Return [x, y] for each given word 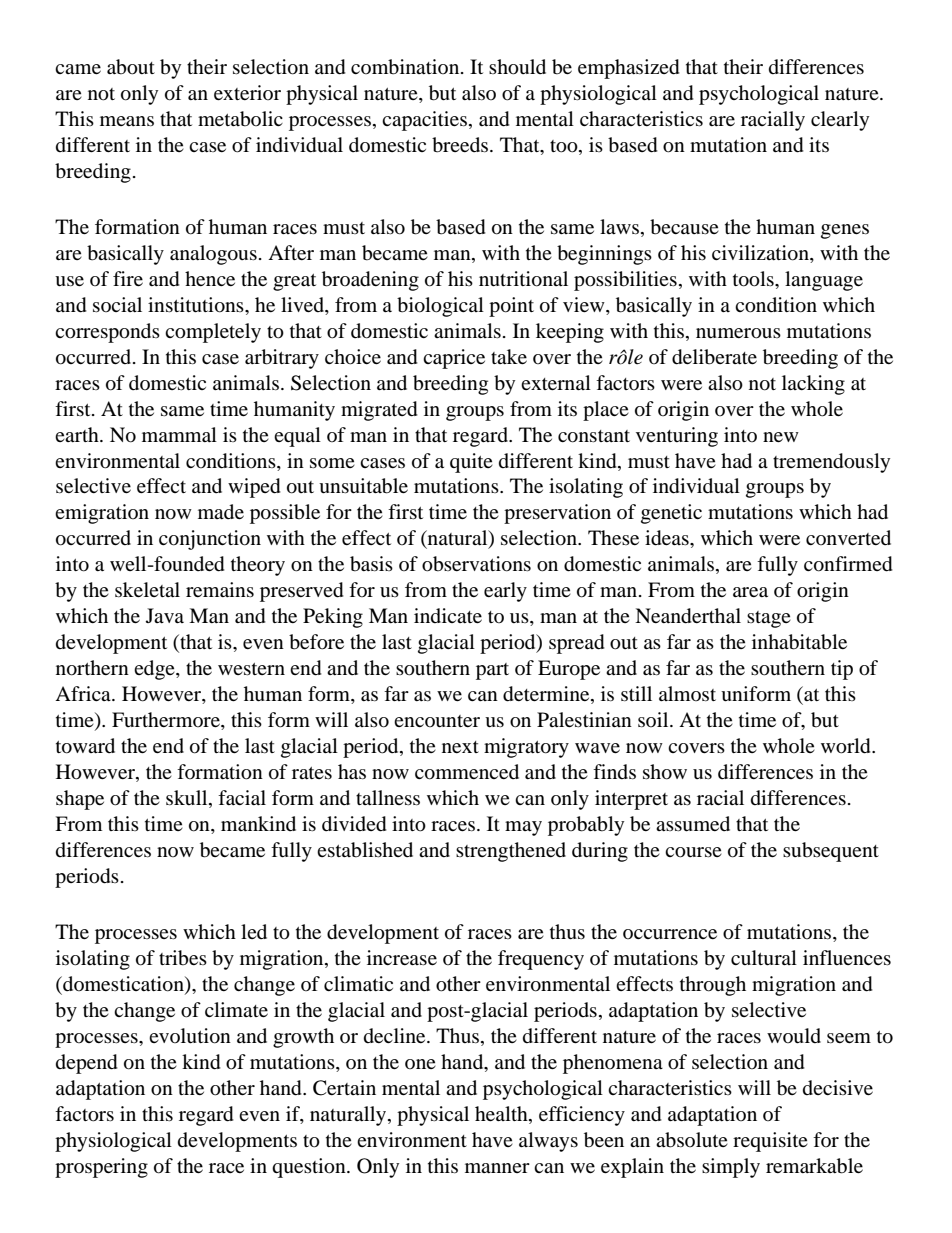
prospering [101, 1168]
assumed [693, 824]
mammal [179, 434]
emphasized [629, 69]
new [781, 437]
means [127, 121]
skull [188, 799]
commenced [467, 772]
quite [471, 463]
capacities [424, 121]
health [502, 1113]
